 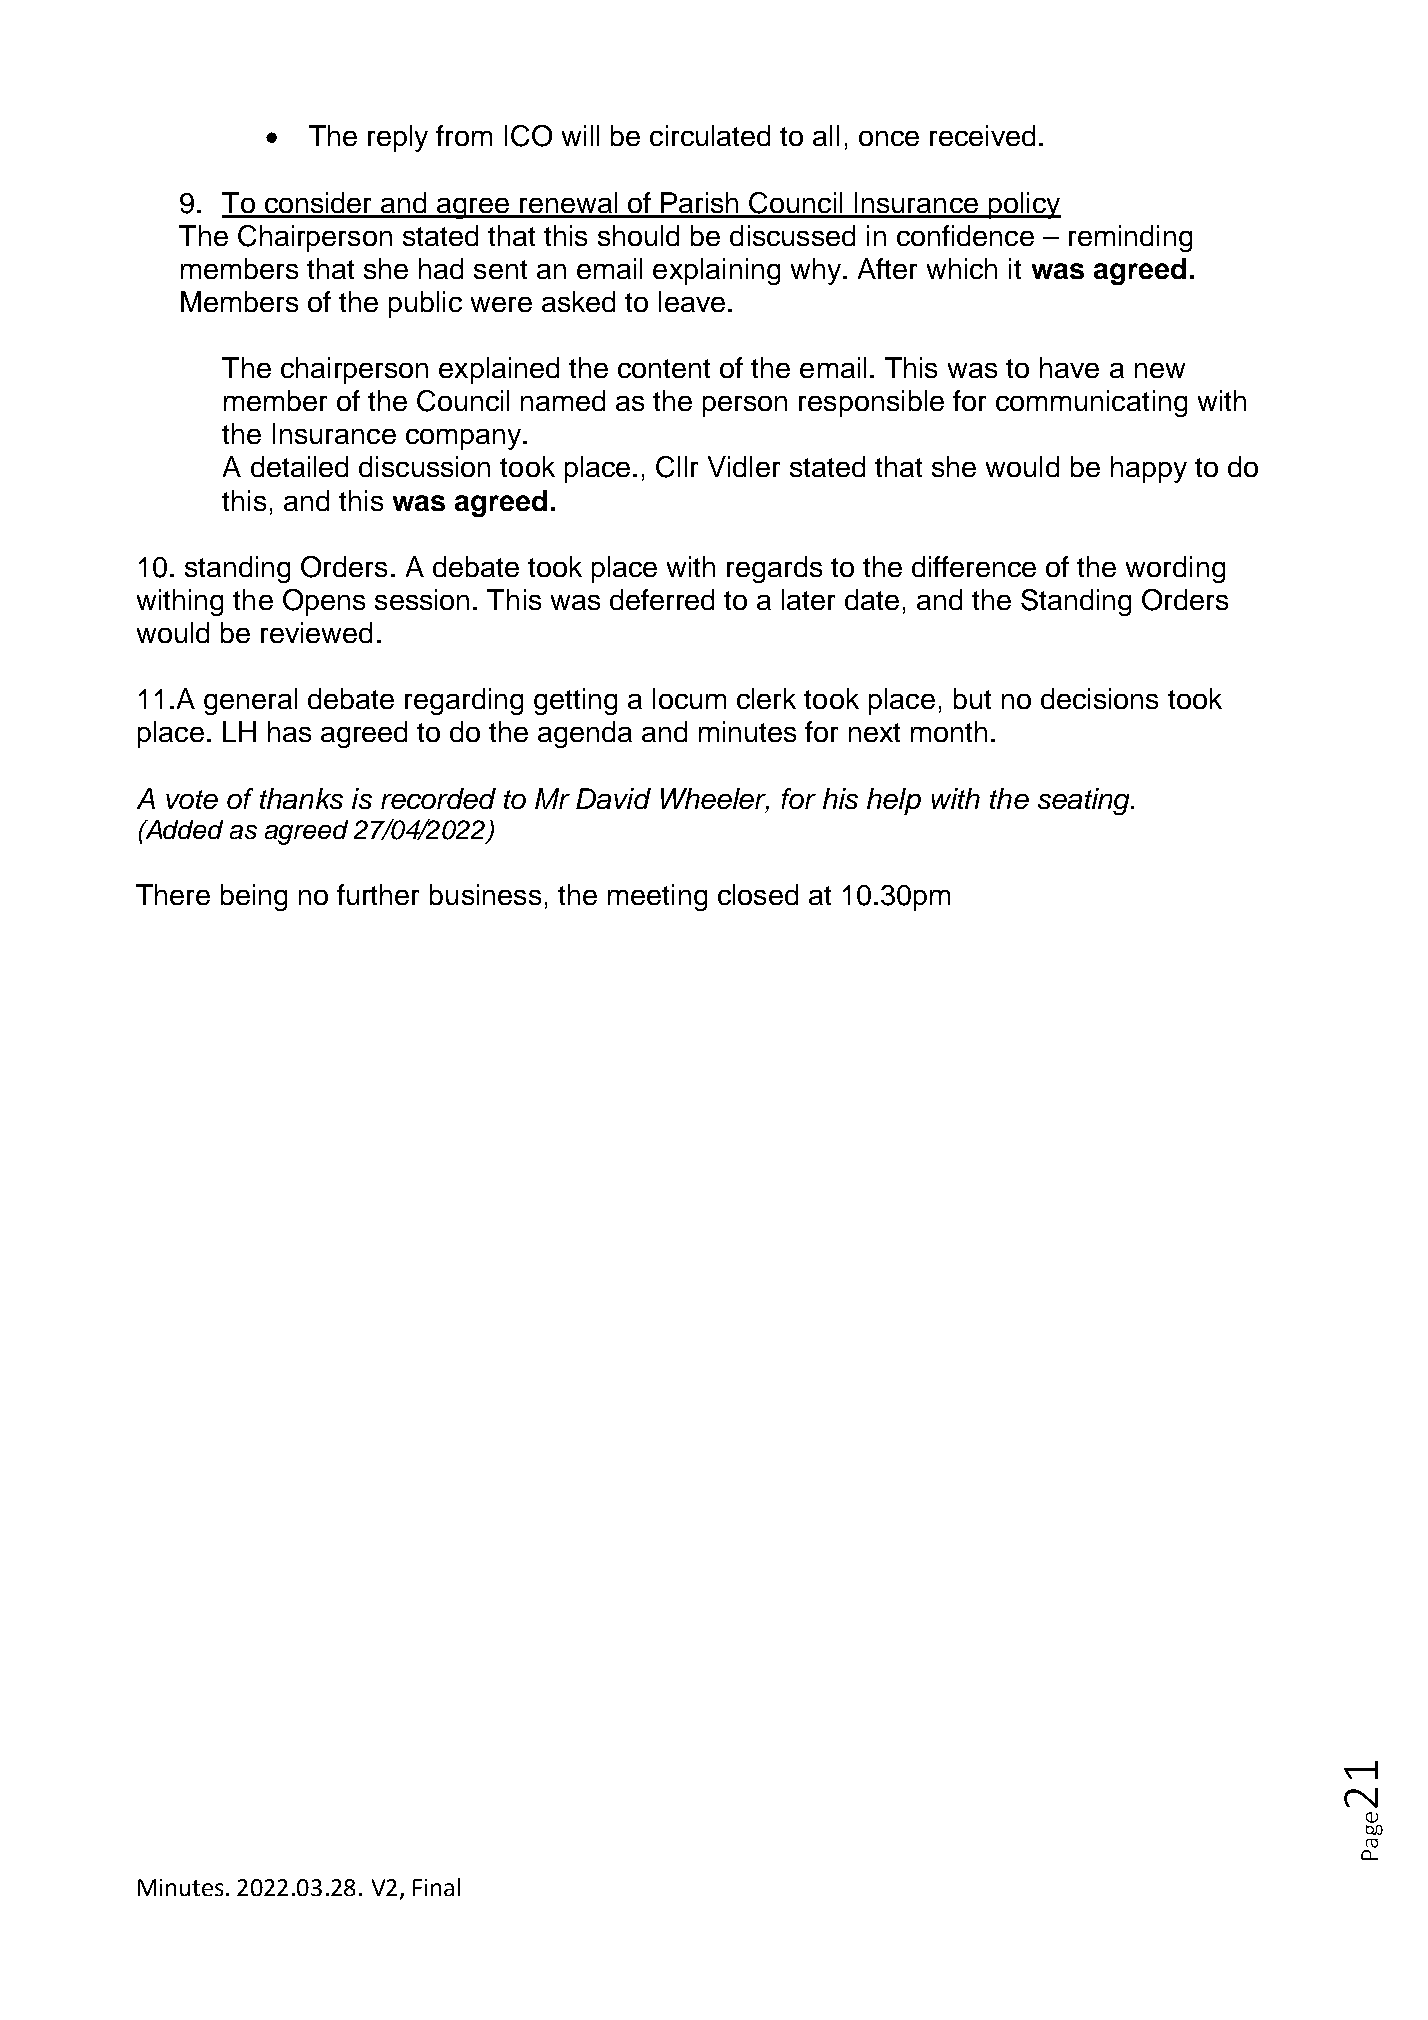 I want to click on meeting, so click(x=657, y=897).
